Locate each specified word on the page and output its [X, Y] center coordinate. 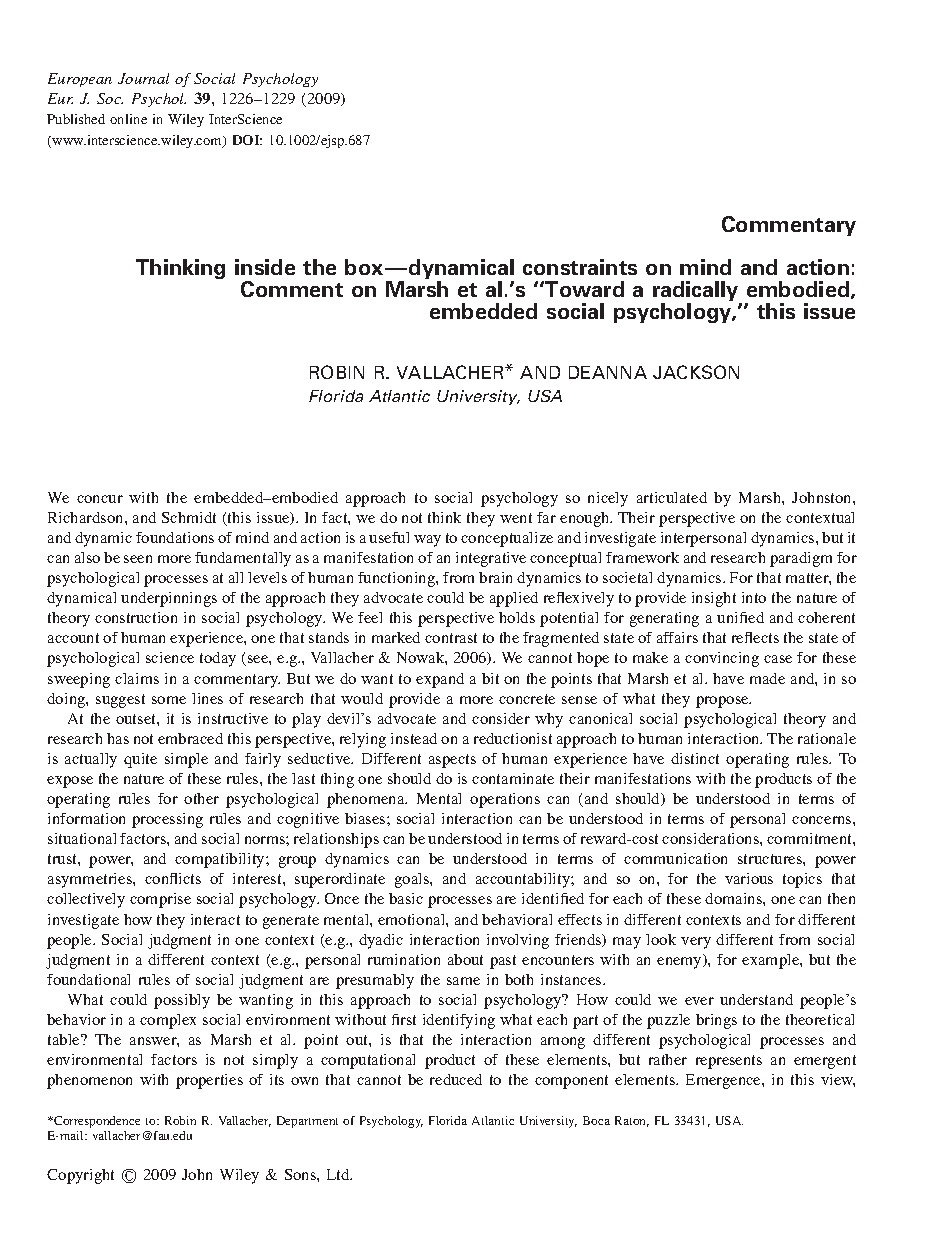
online [128, 119]
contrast [451, 638]
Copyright [80, 1176]
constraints [580, 267]
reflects [755, 637]
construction [136, 617]
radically [697, 292]
